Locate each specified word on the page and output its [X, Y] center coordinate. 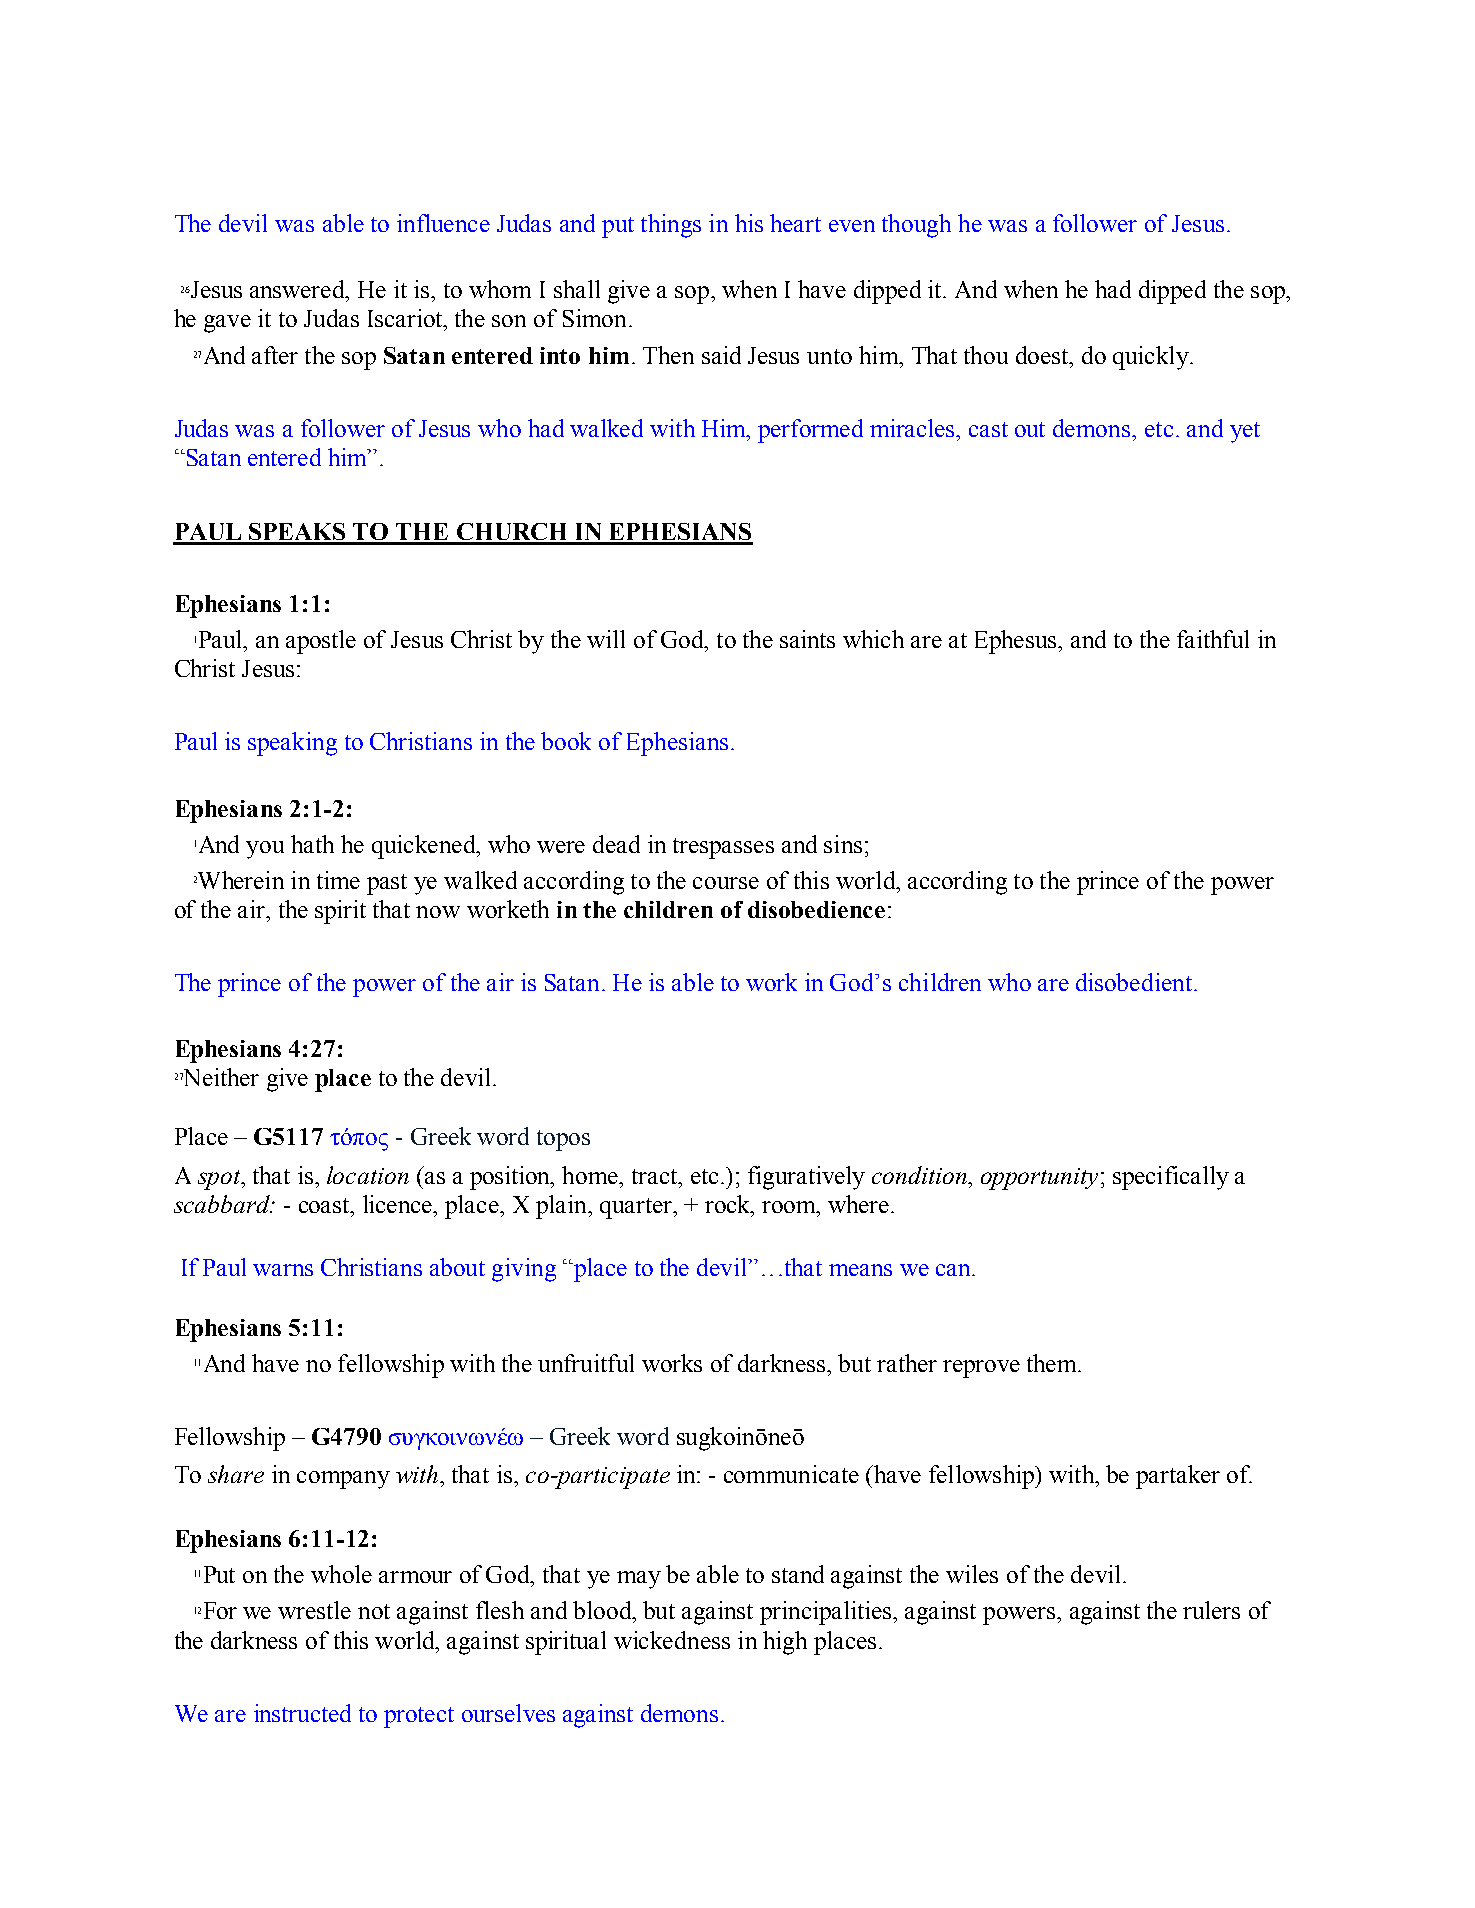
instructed [302, 1713]
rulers [1211, 1610]
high [785, 1643]
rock [728, 1204]
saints [807, 639]
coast [325, 1205]
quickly [1152, 358]
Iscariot [406, 318]
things [671, 226]
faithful [1213, 639]
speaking [292, 744]
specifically [1171, 1178]
